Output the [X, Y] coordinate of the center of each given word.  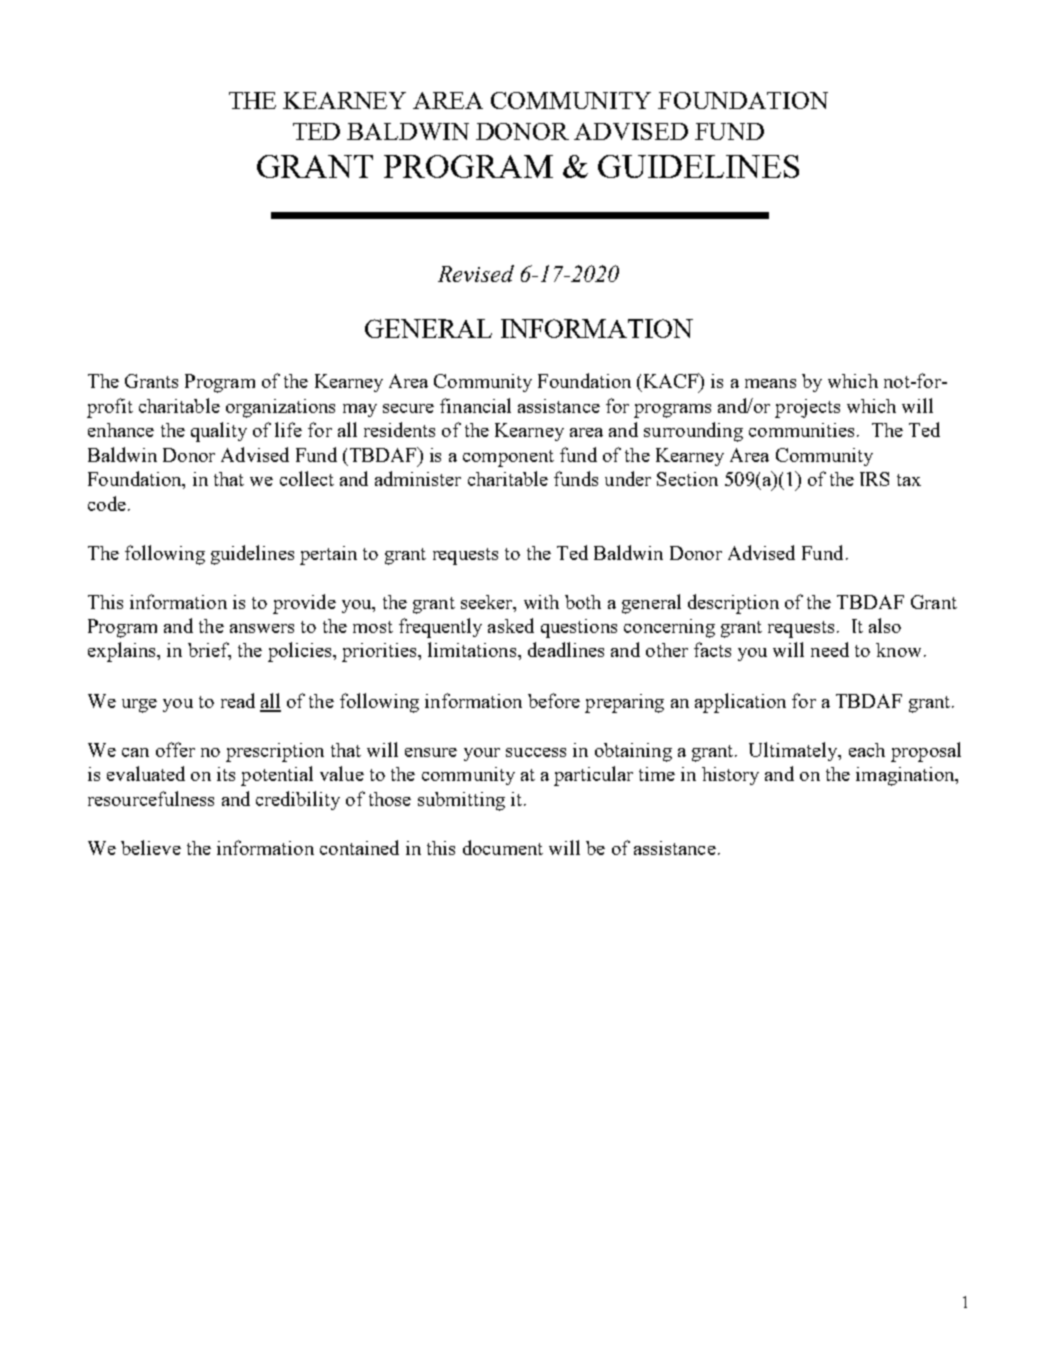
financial [475, 405]
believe [151, 847]
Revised [476, 273]
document [503, 847]
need [830, 649]
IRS [874, 479]
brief [209, 651]
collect [307, 478]
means [770, 383]
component [508, 458]
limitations [472, 649]
